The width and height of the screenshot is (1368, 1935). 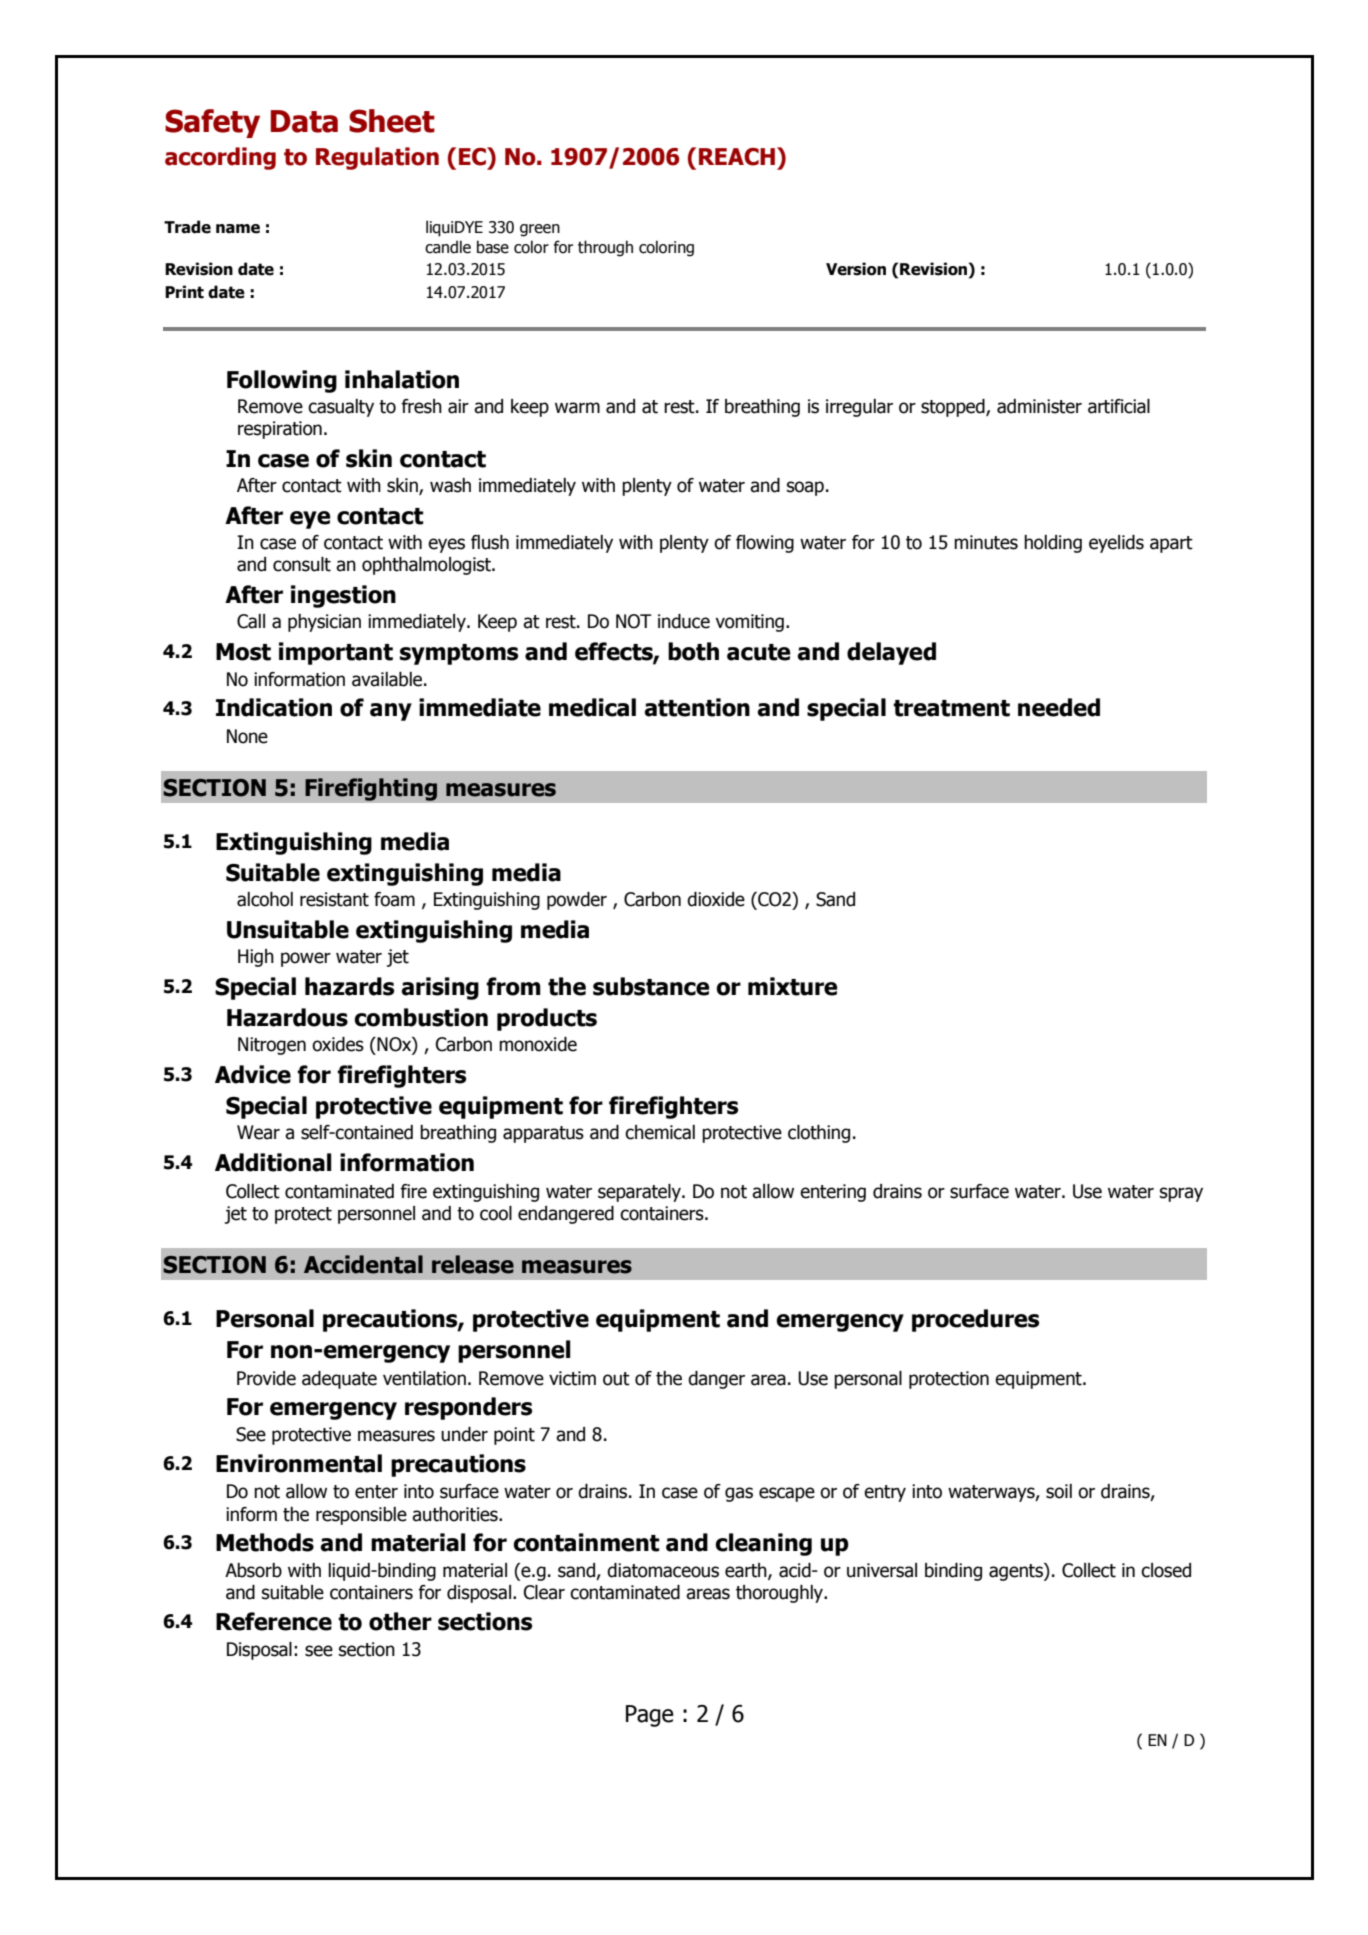 What do you see at coordinates (737, 157) in the screenshot?
I see `REACH` at bounding box center [737, 157].
